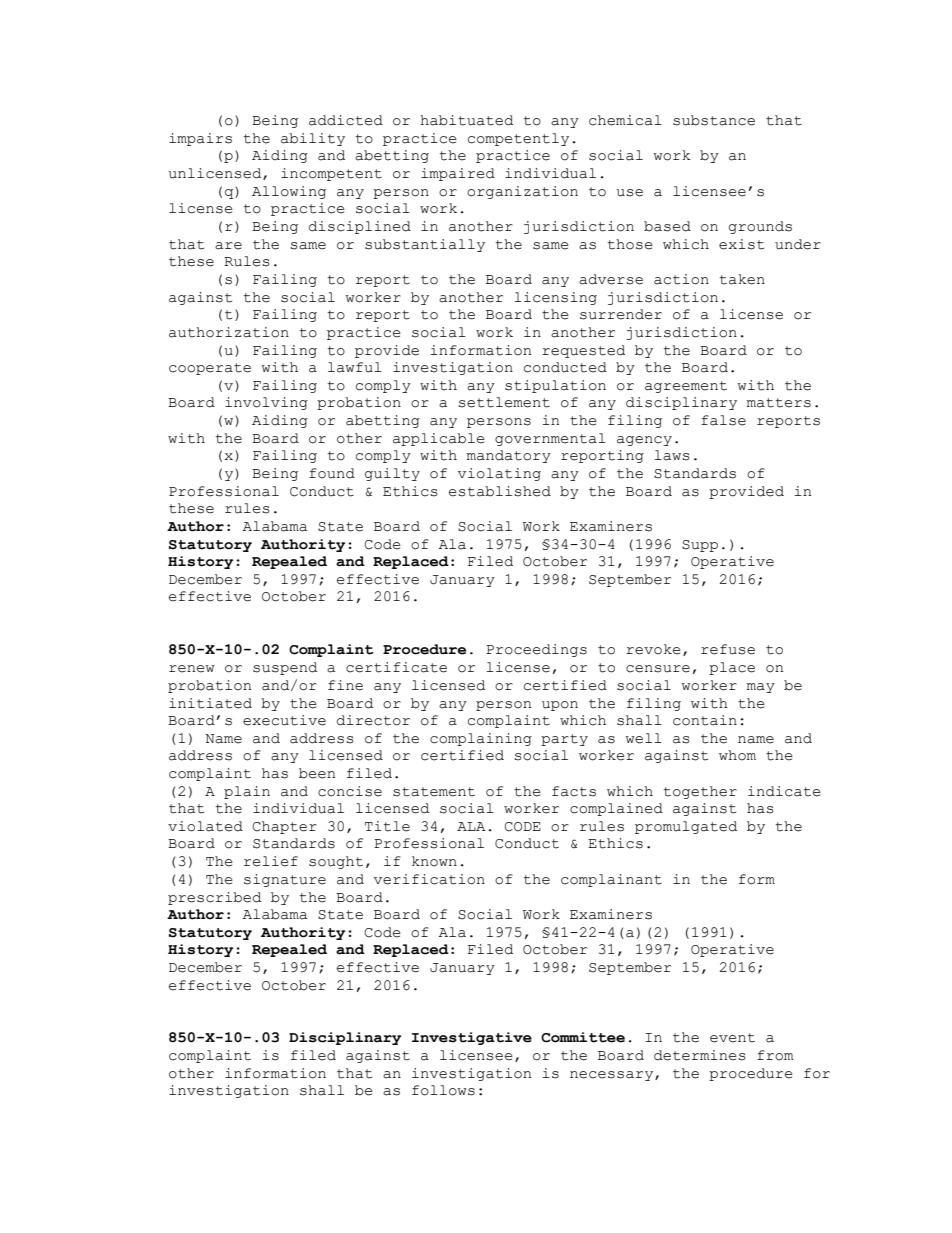 This screenshot has width=952, height=1233. I want to click on suspend, so click(285, 668).
